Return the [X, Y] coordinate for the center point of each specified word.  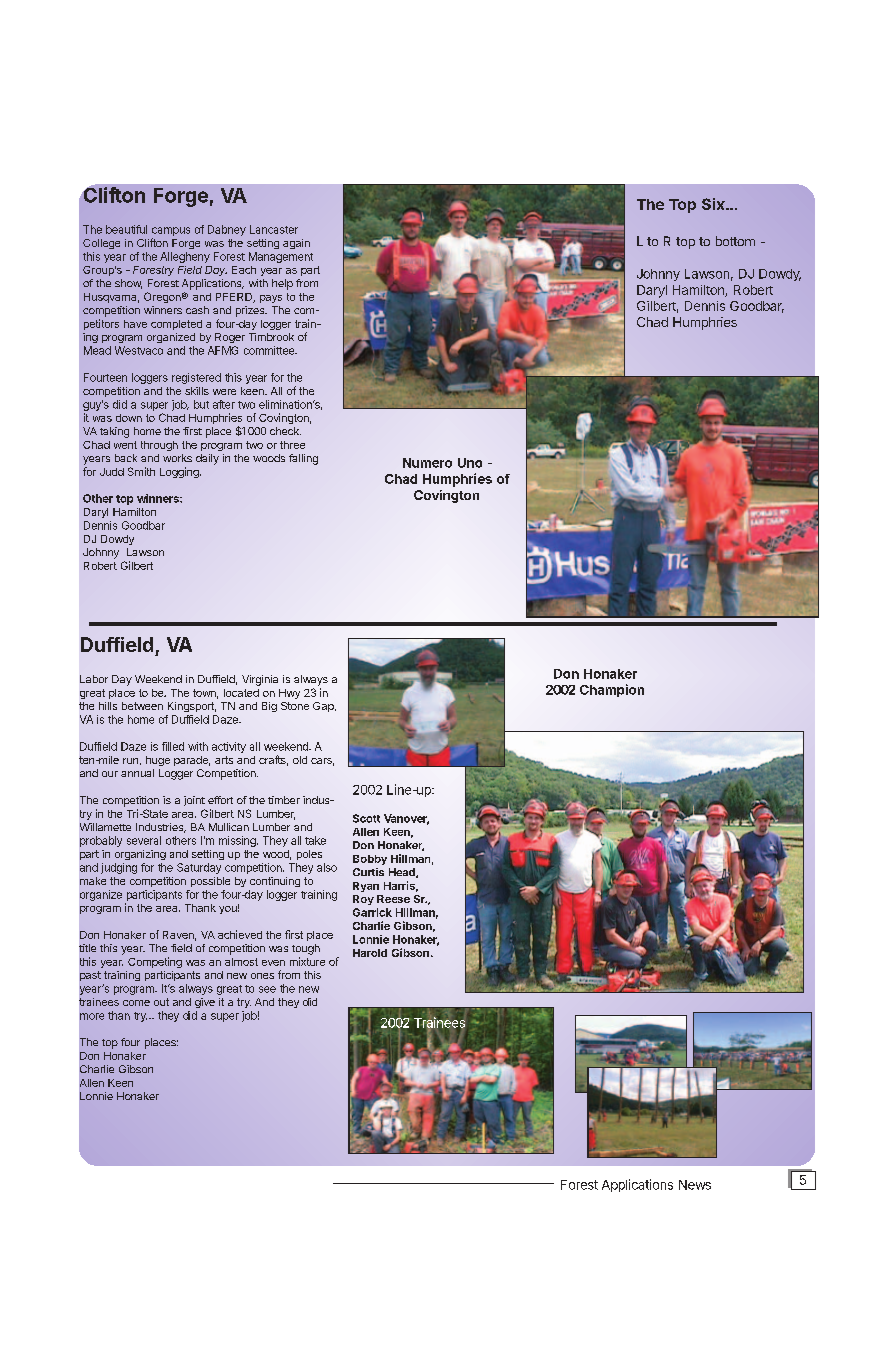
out [161, 1002]
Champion [612, 690]
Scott [366, 818]
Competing [155, 962]
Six [714, 204]
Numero [427, 463]
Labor [94, 679]
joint [194, 801]
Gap [324, 707]
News [695, 1185]
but [201, 404]
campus [171, 231]
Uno [470, 463]
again [296, 244]
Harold [370, 953]
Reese [393, 899]
